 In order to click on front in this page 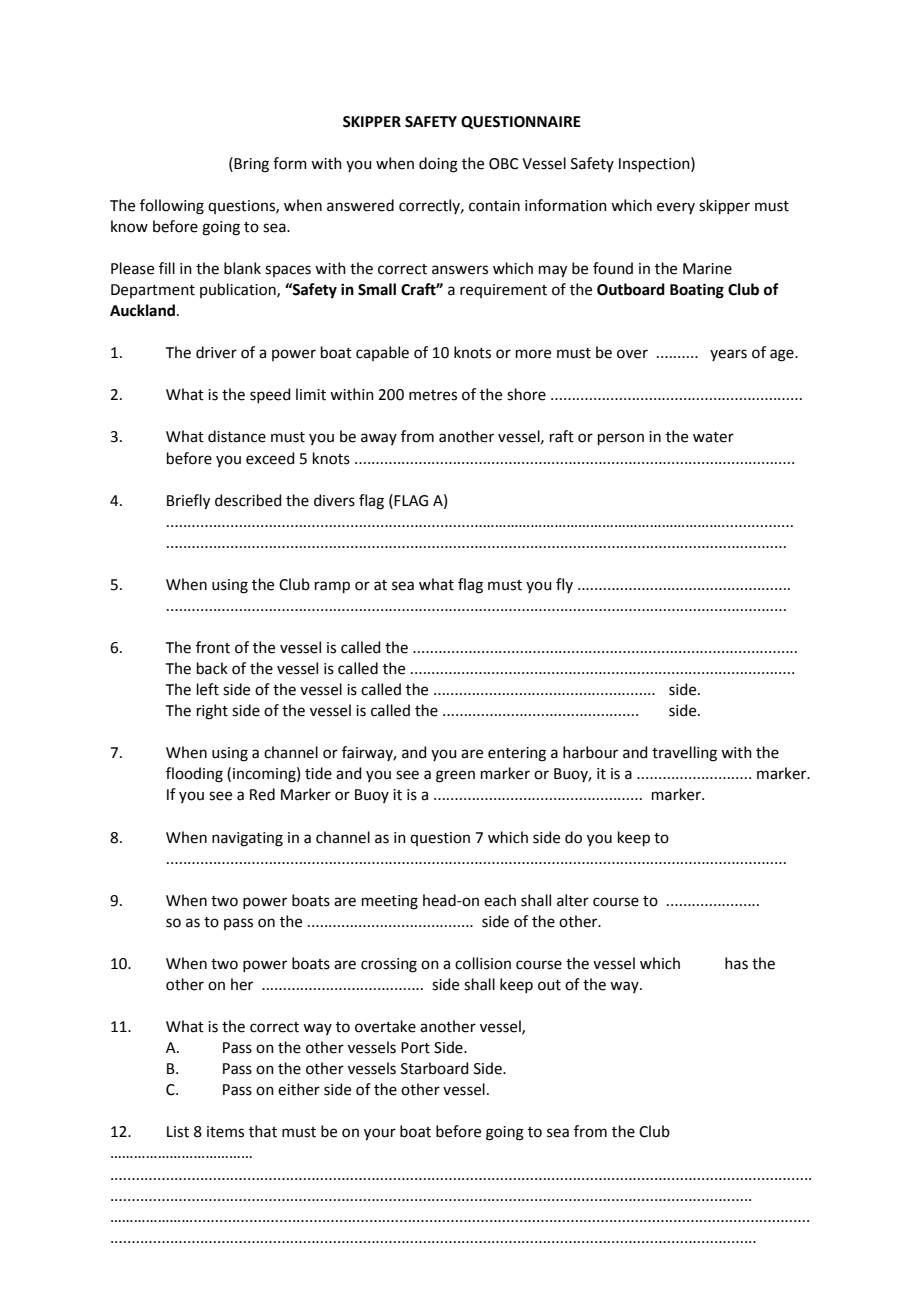, I will do `click(213, 647)`.
